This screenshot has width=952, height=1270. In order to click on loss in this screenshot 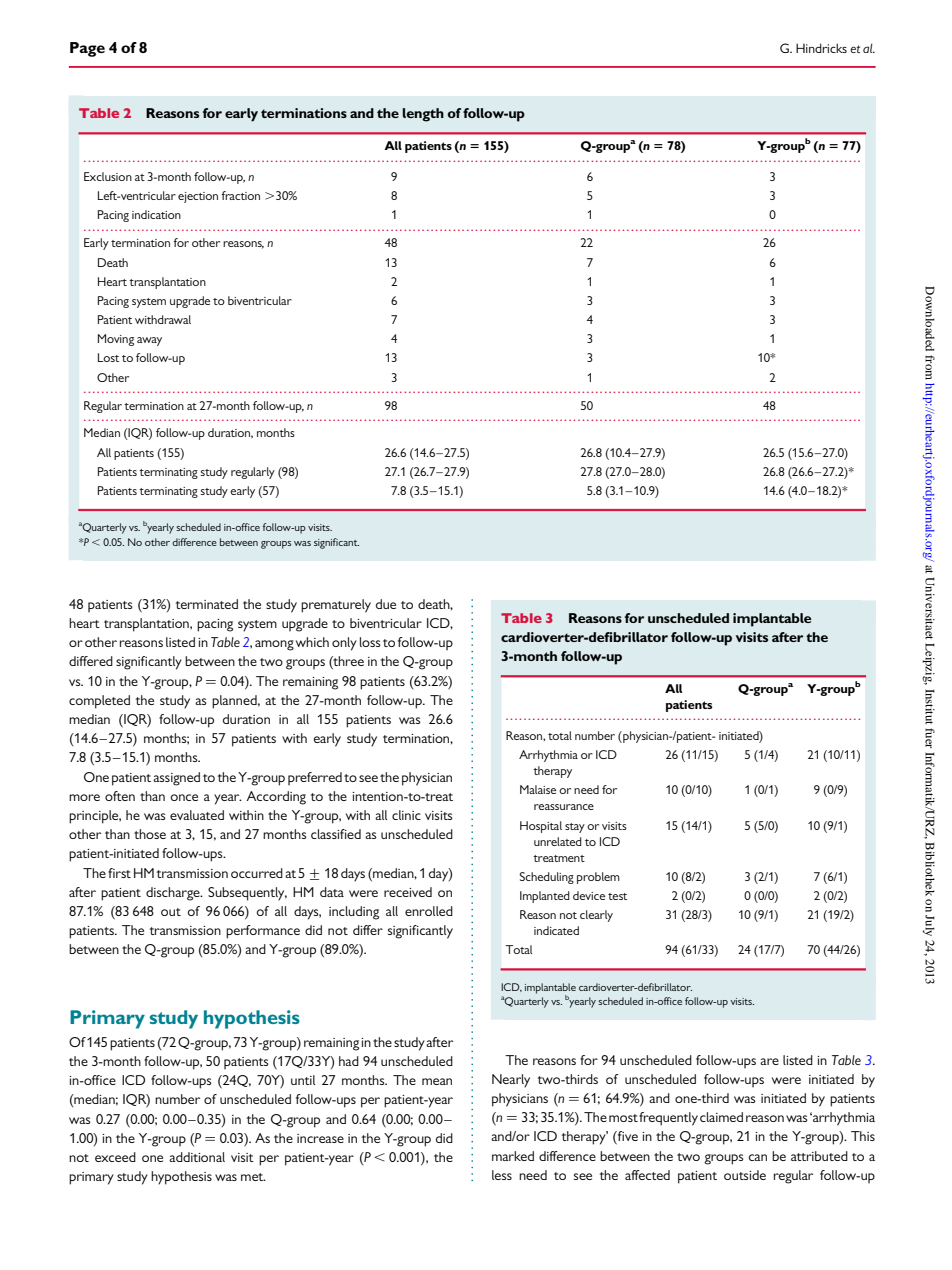, I will do `click(370, 642)`.
